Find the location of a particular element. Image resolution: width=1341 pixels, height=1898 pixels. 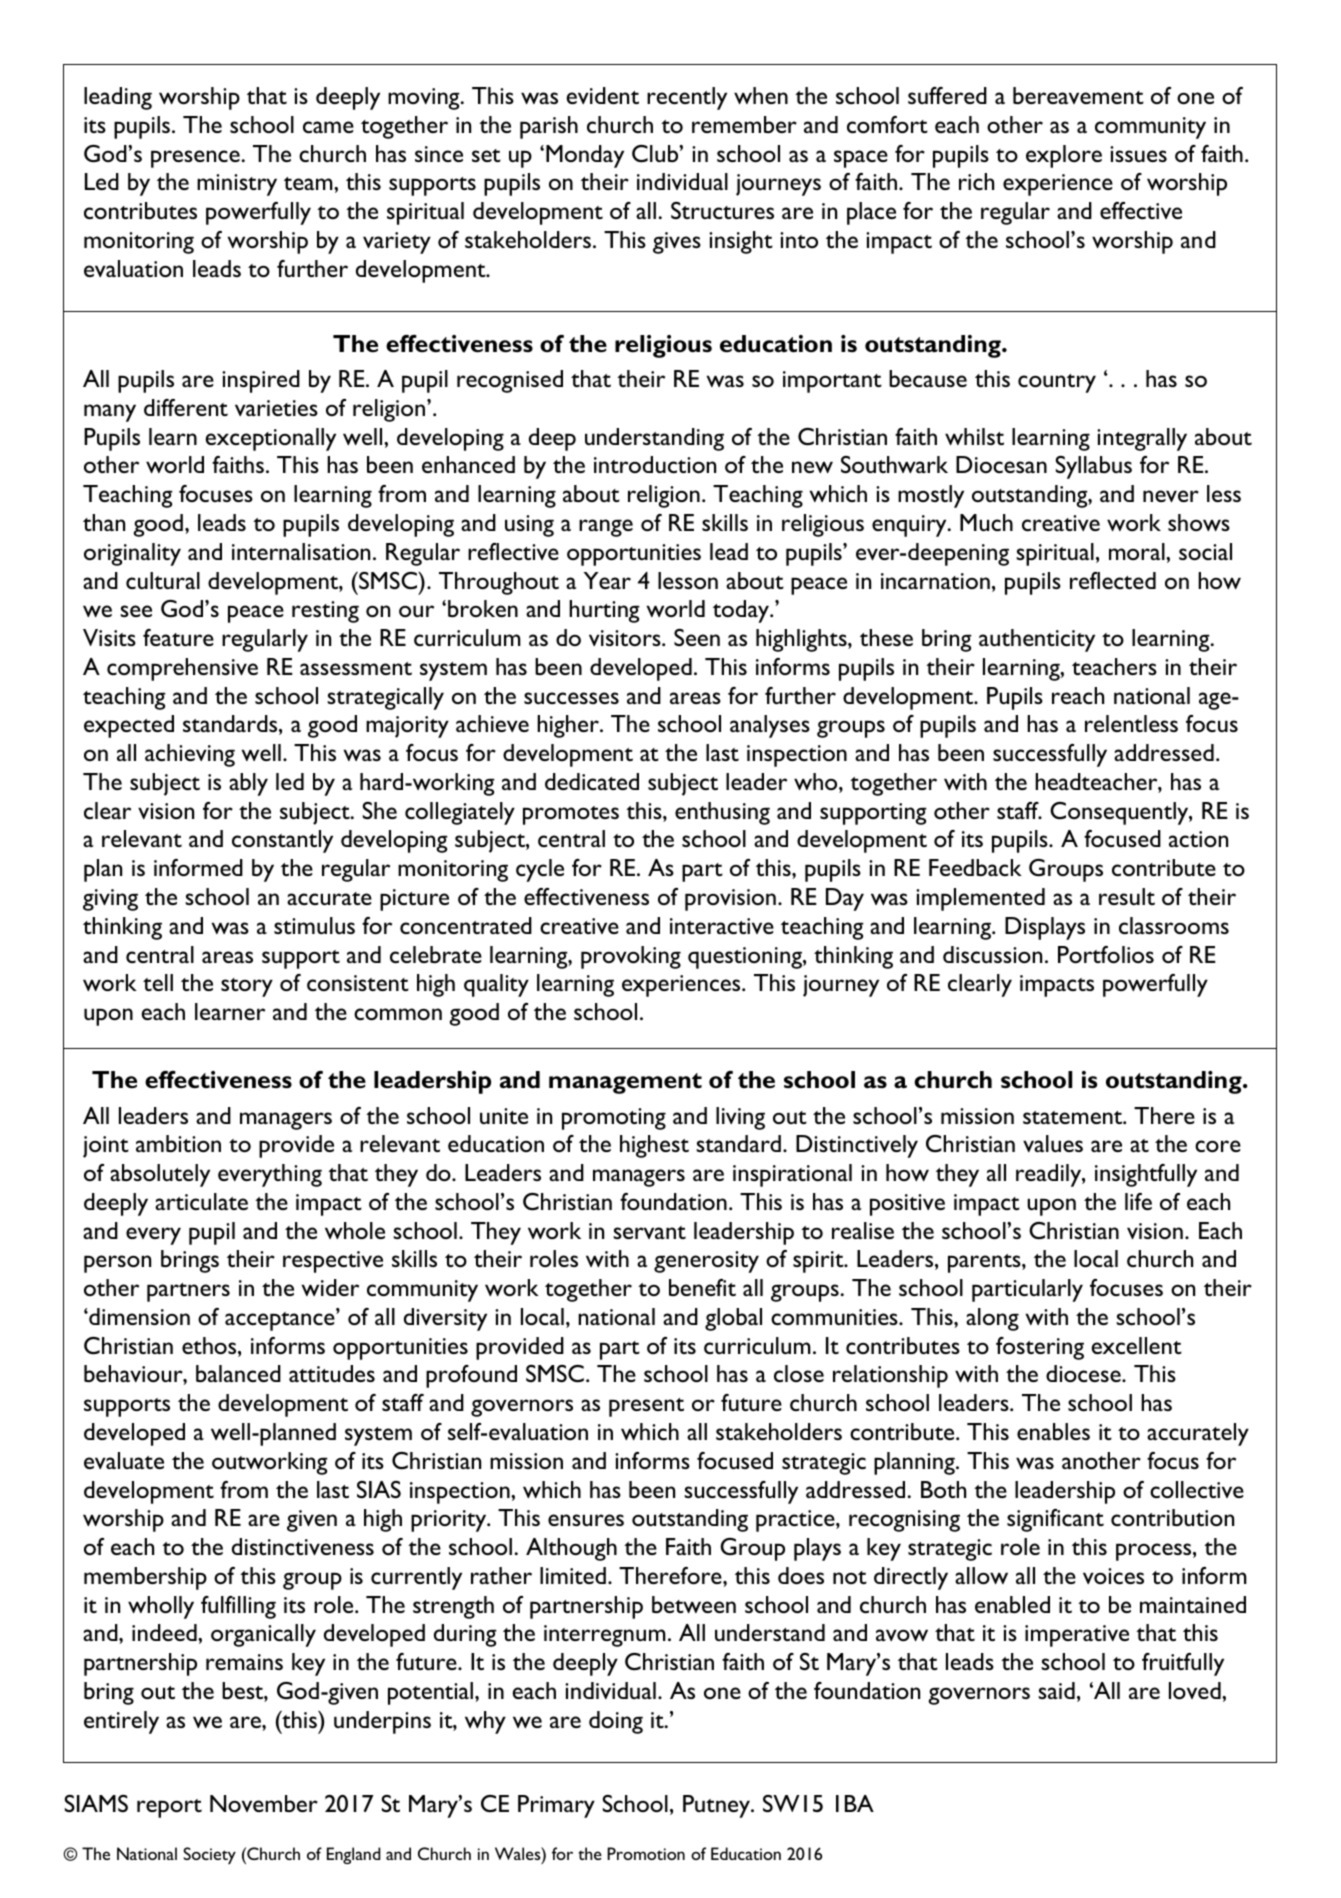

story is located at coordinates (247, 987).
